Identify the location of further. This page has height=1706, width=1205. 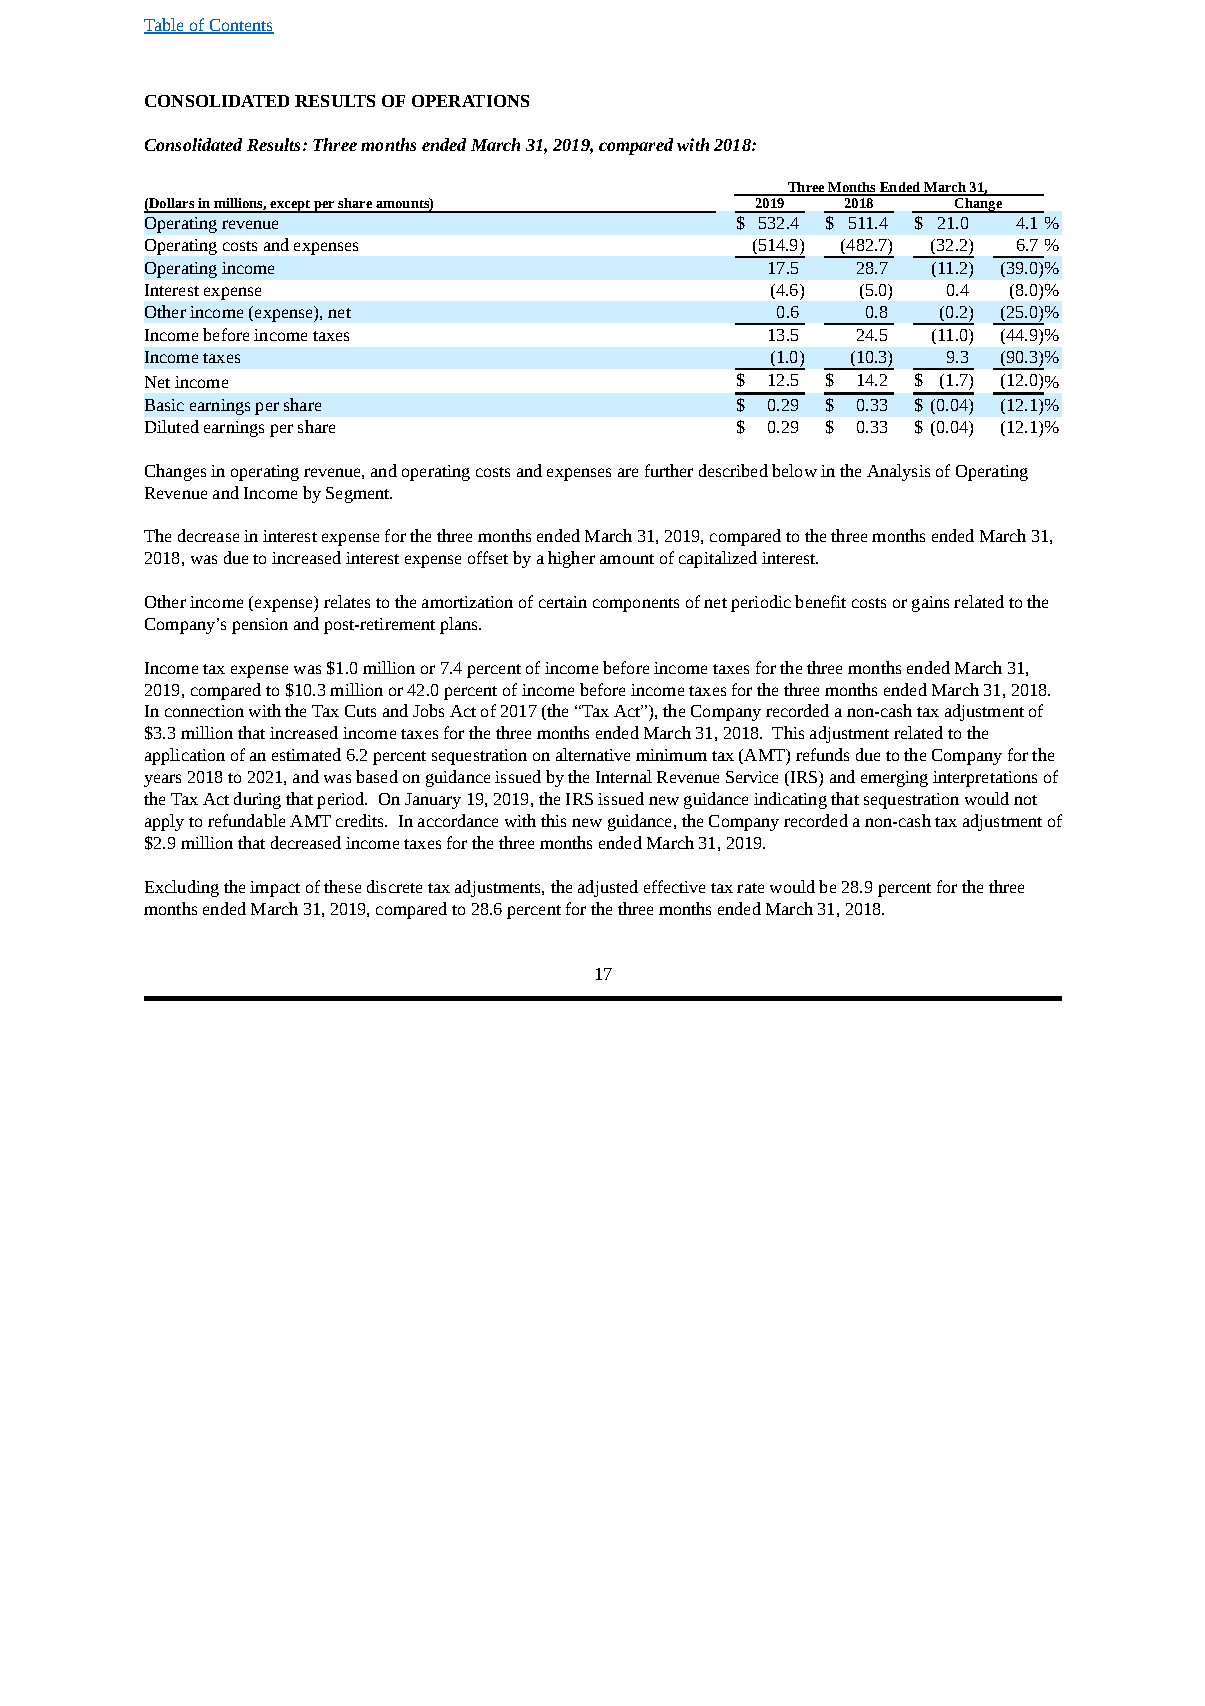
(669, 470).
